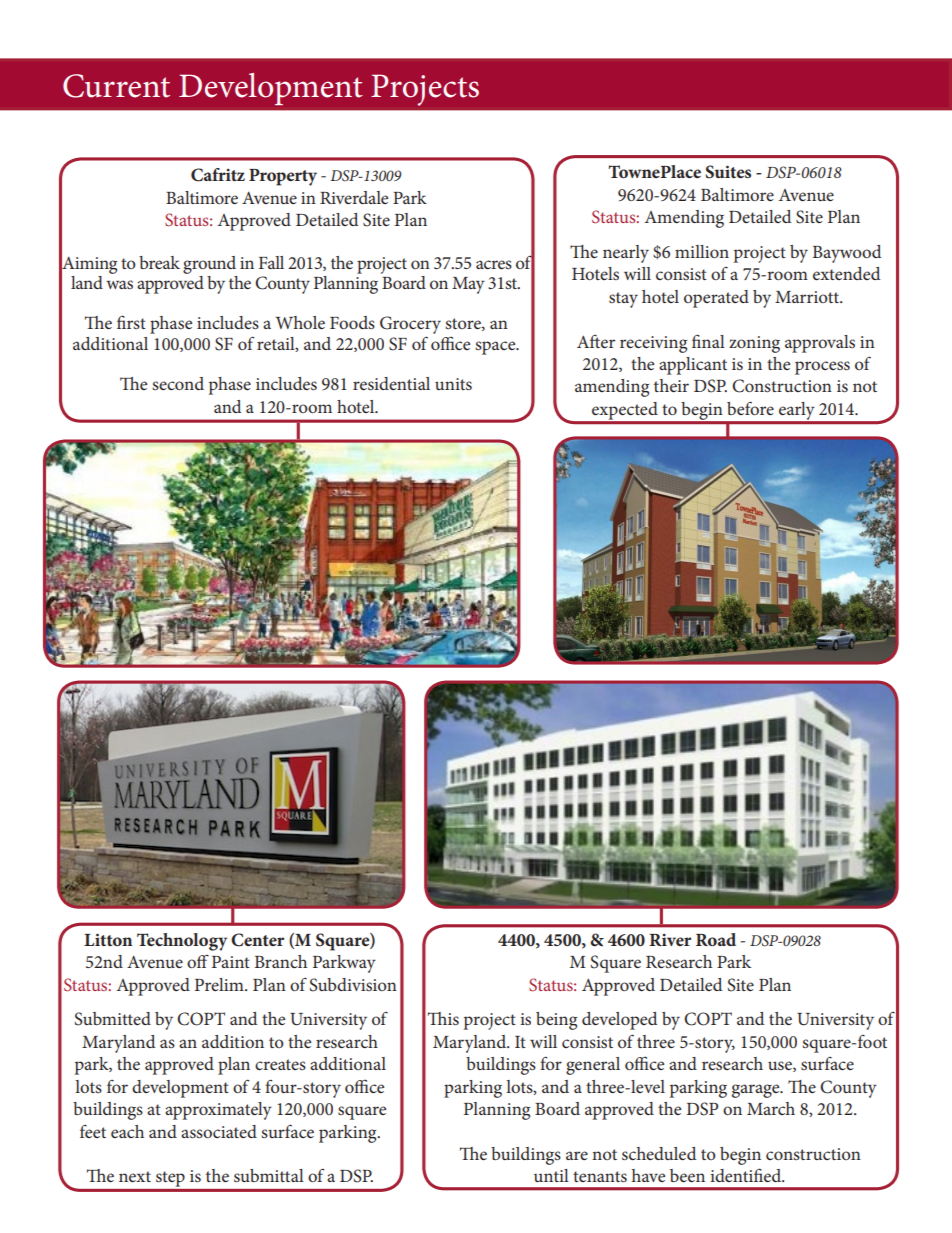 This page has width=952, height=1233. What do you see at coordinates (353, 985) in the page?
I see `Subdivision` at bounding box center [353, 985].
